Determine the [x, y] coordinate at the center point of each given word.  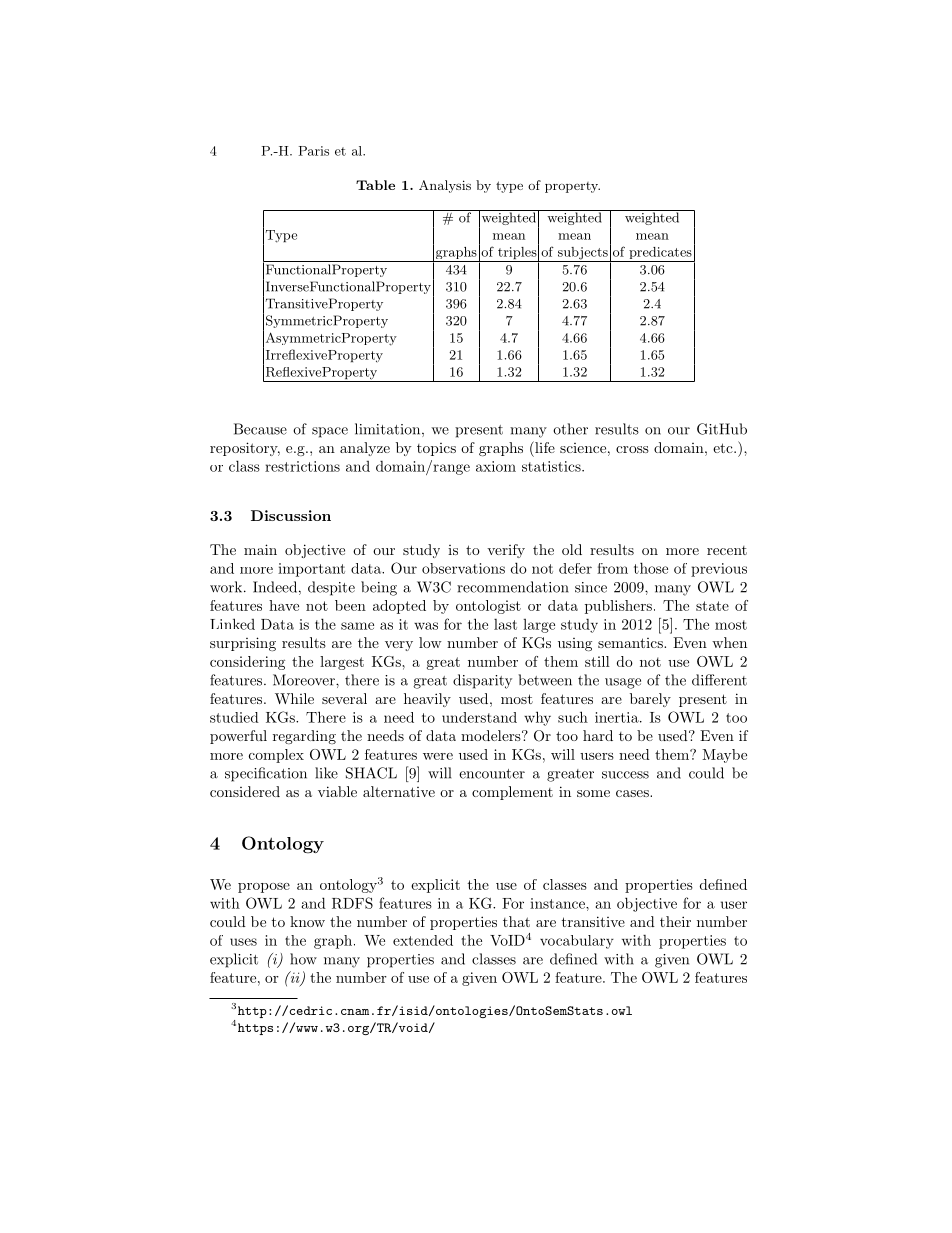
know [307, 921]
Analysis [445, 186]
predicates [660, 254]
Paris [314, 151]
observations [463, 568]
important [311, 570]
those [651, 568]
